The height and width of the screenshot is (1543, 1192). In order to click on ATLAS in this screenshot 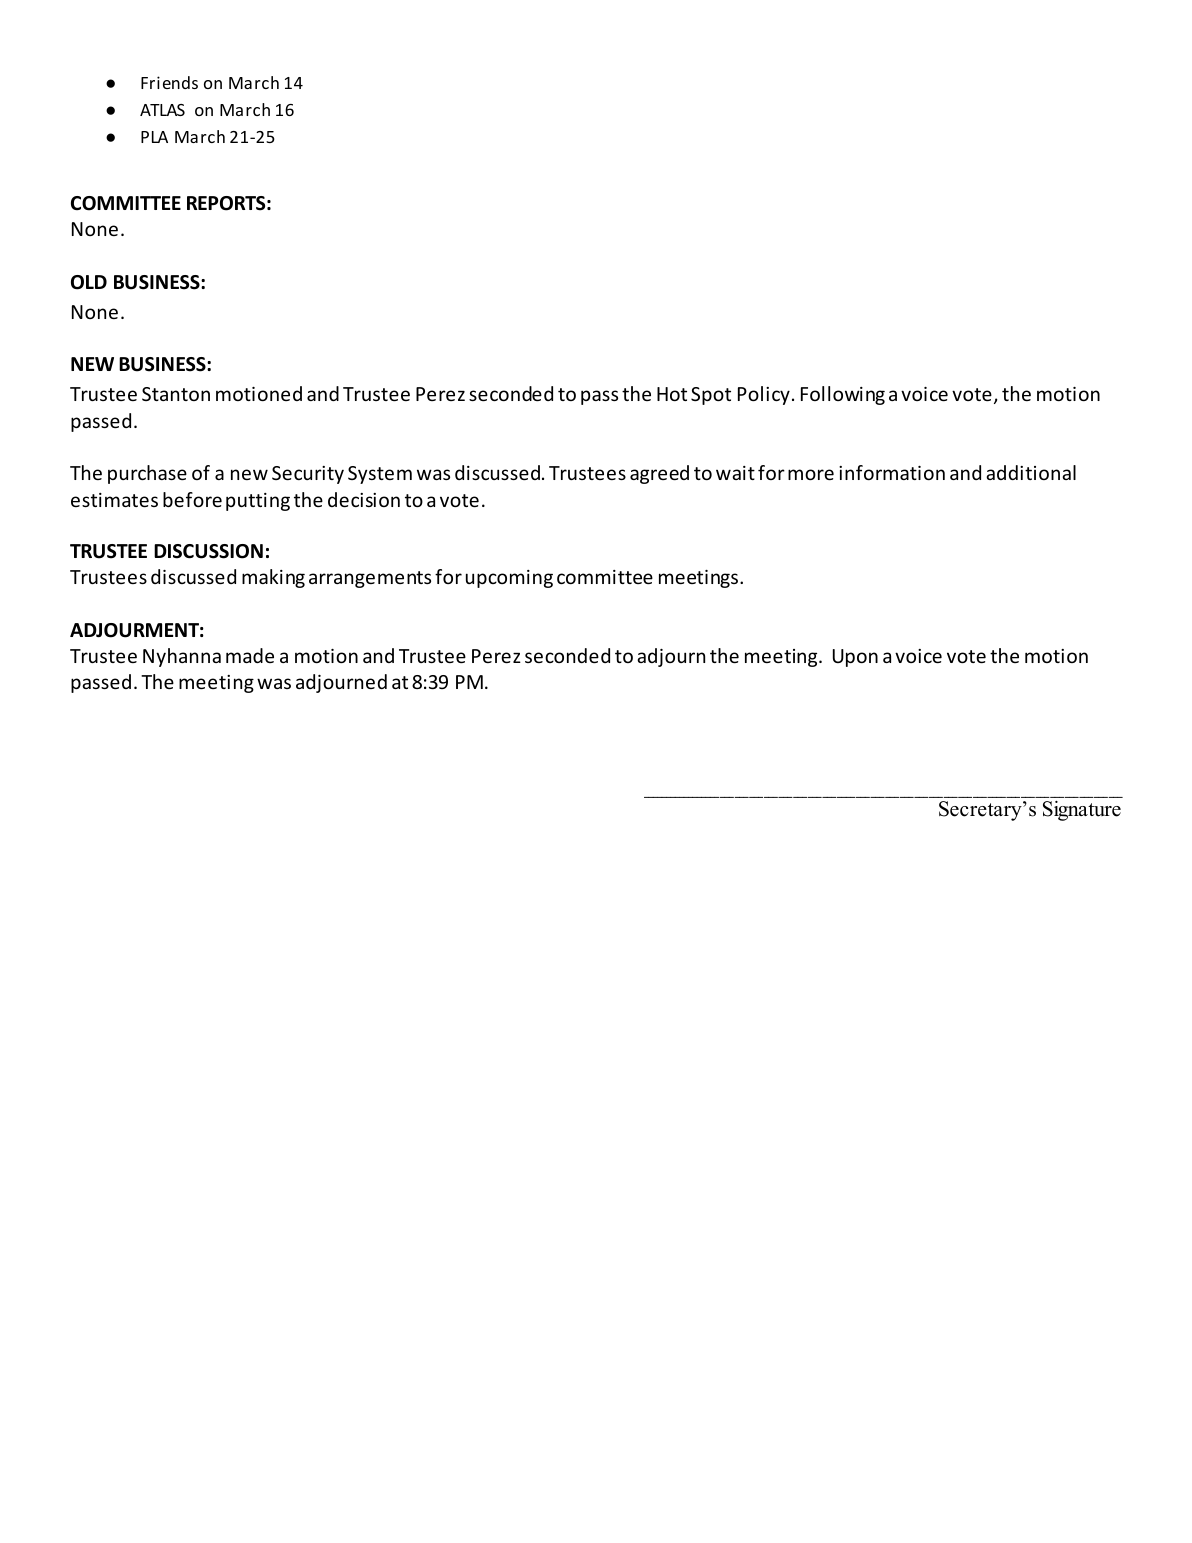, I will do `click(162, 110)`.
